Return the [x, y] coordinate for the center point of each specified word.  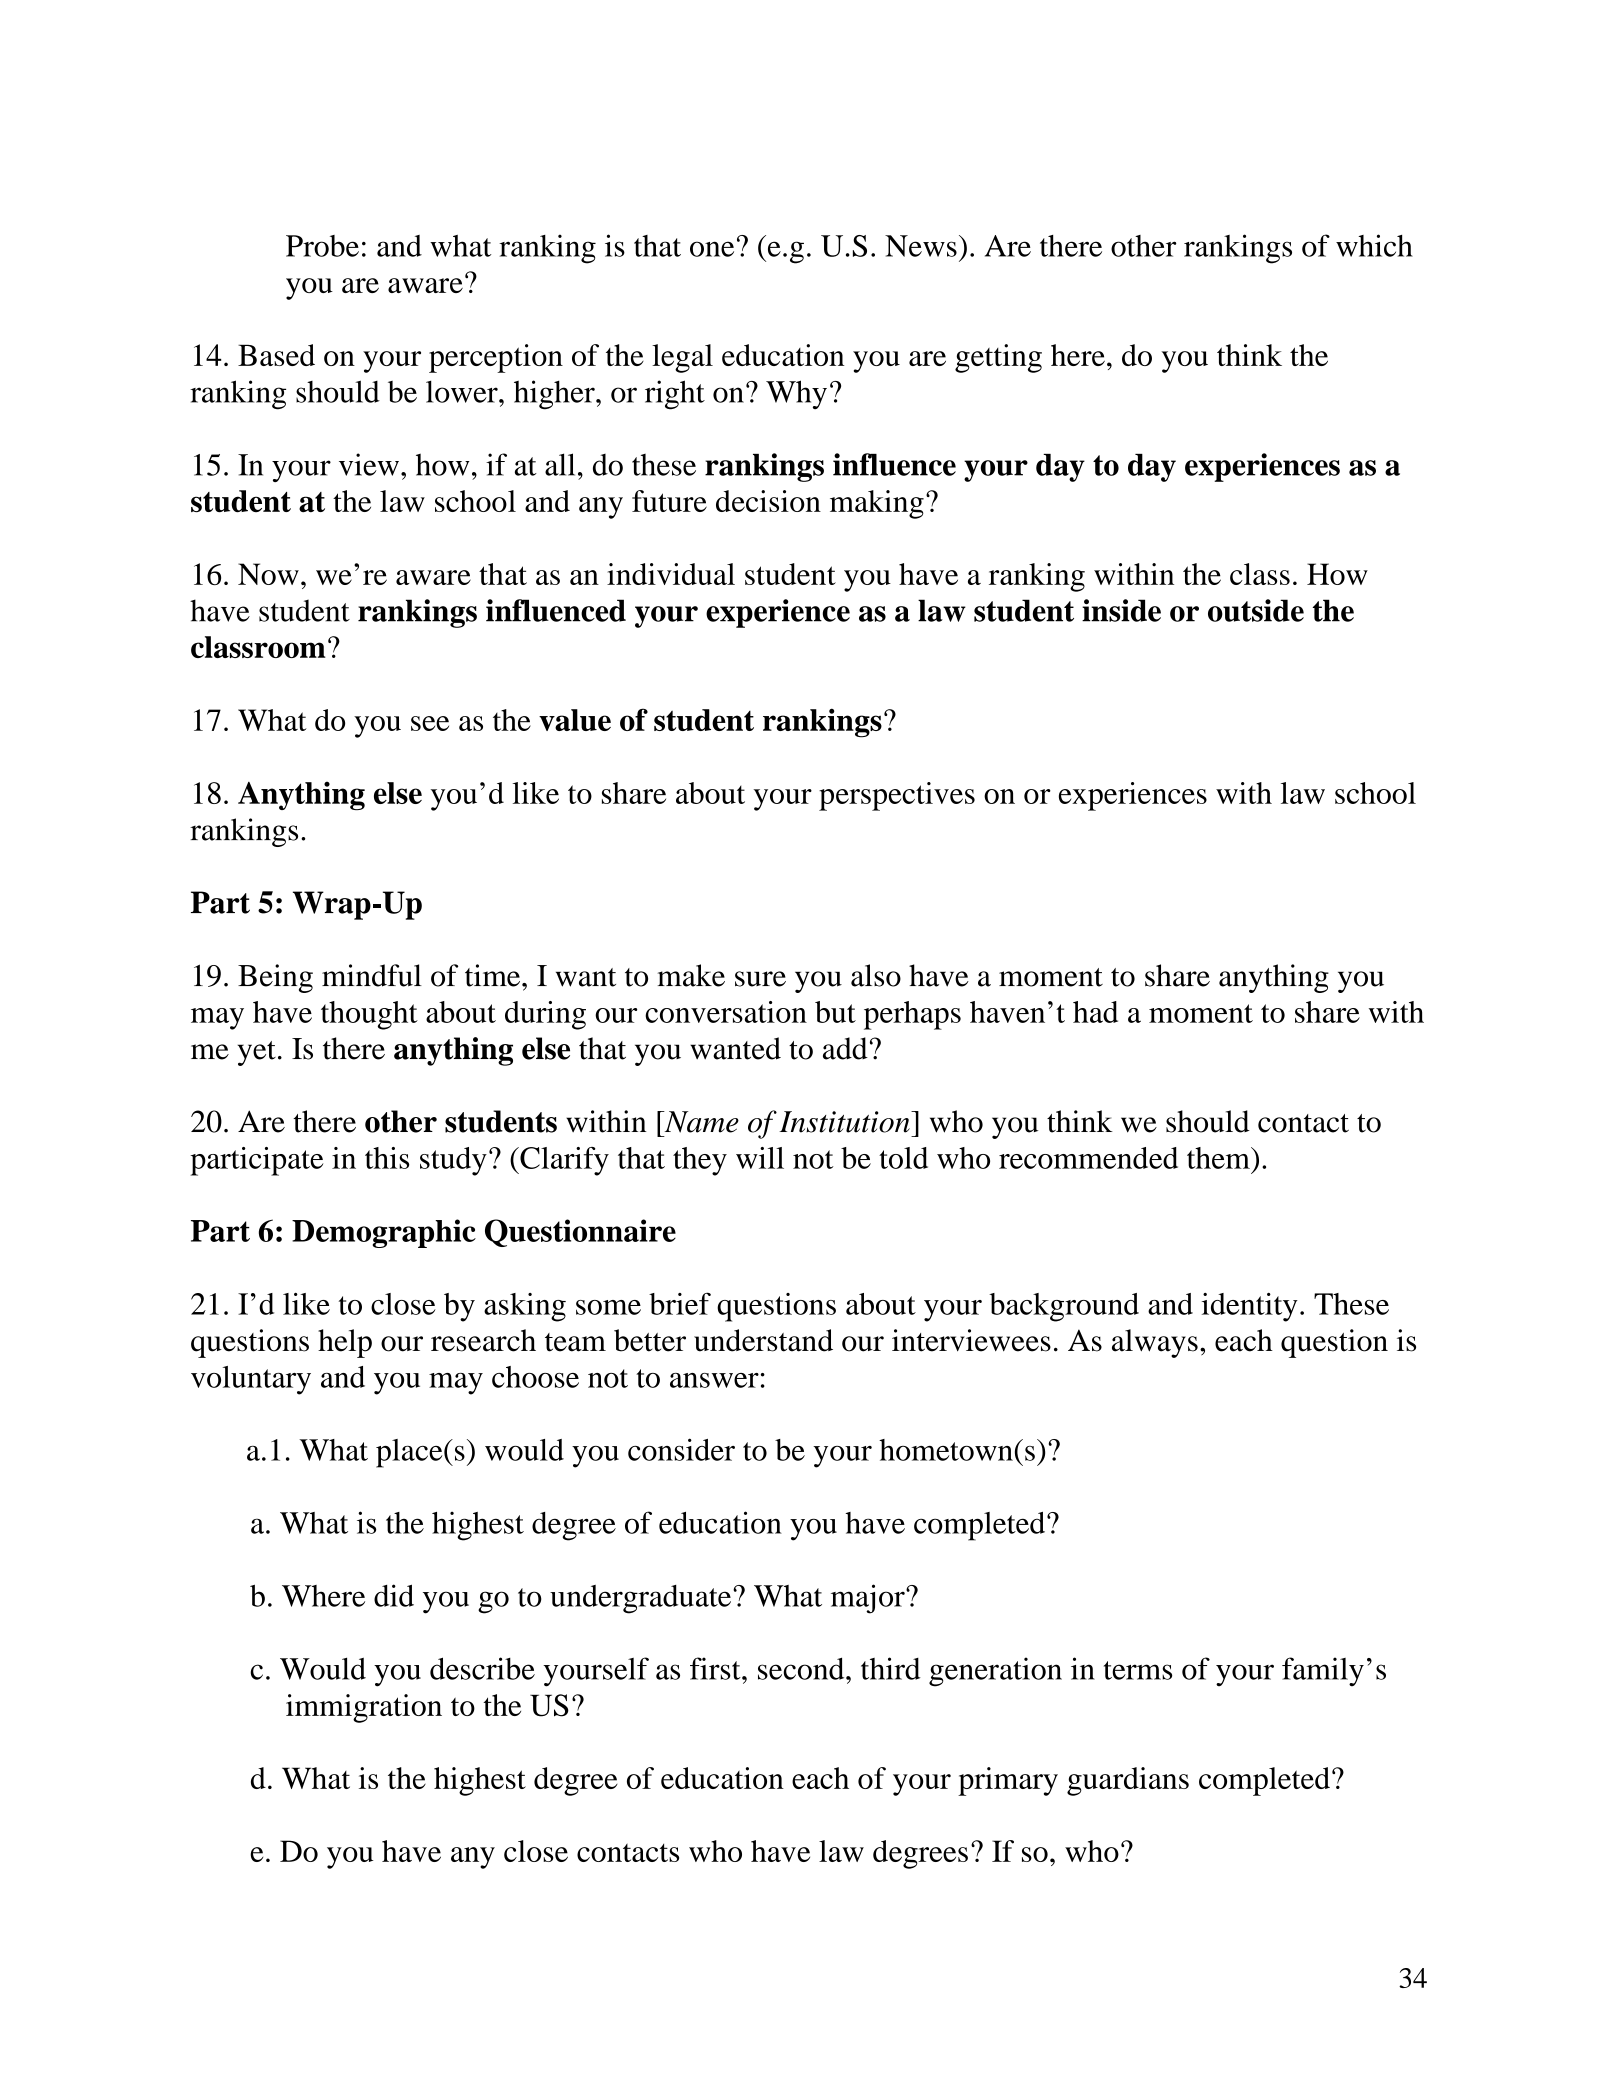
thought [369, 1015]
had [1095, 1012]
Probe [322, 246]
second [802, 1668]
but [835, 1012]
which [1374, 245]
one [712, 249]
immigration [364, 1708]
